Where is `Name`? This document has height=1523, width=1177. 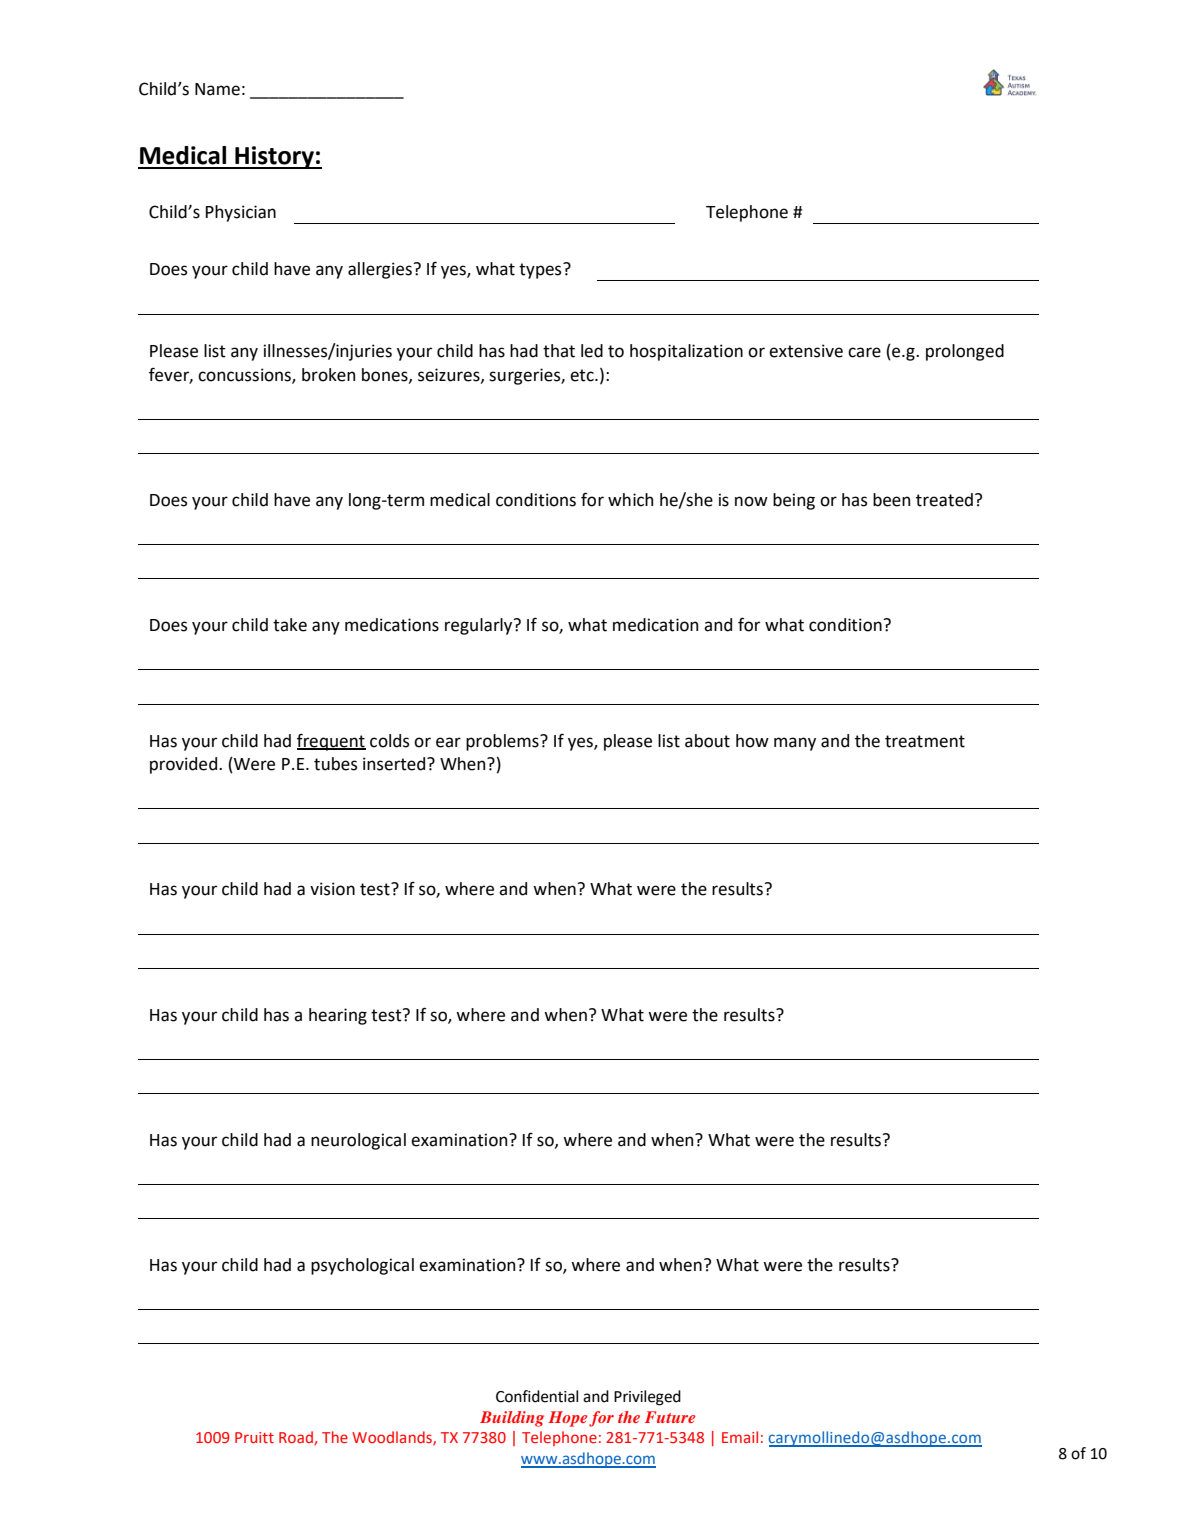
Name is located at coordinates (217, 89).
